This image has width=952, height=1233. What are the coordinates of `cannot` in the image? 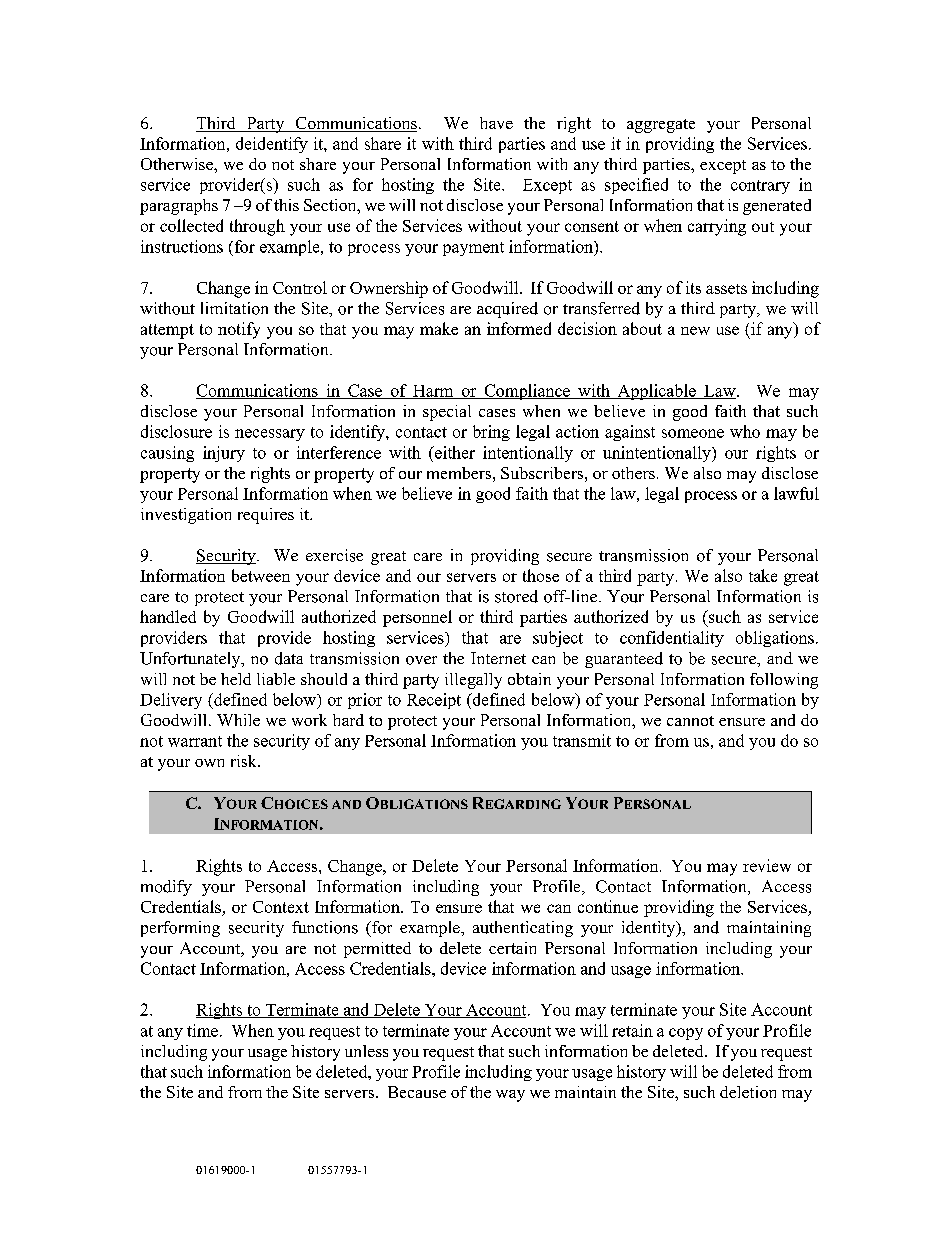 It's located at (690, 721).
